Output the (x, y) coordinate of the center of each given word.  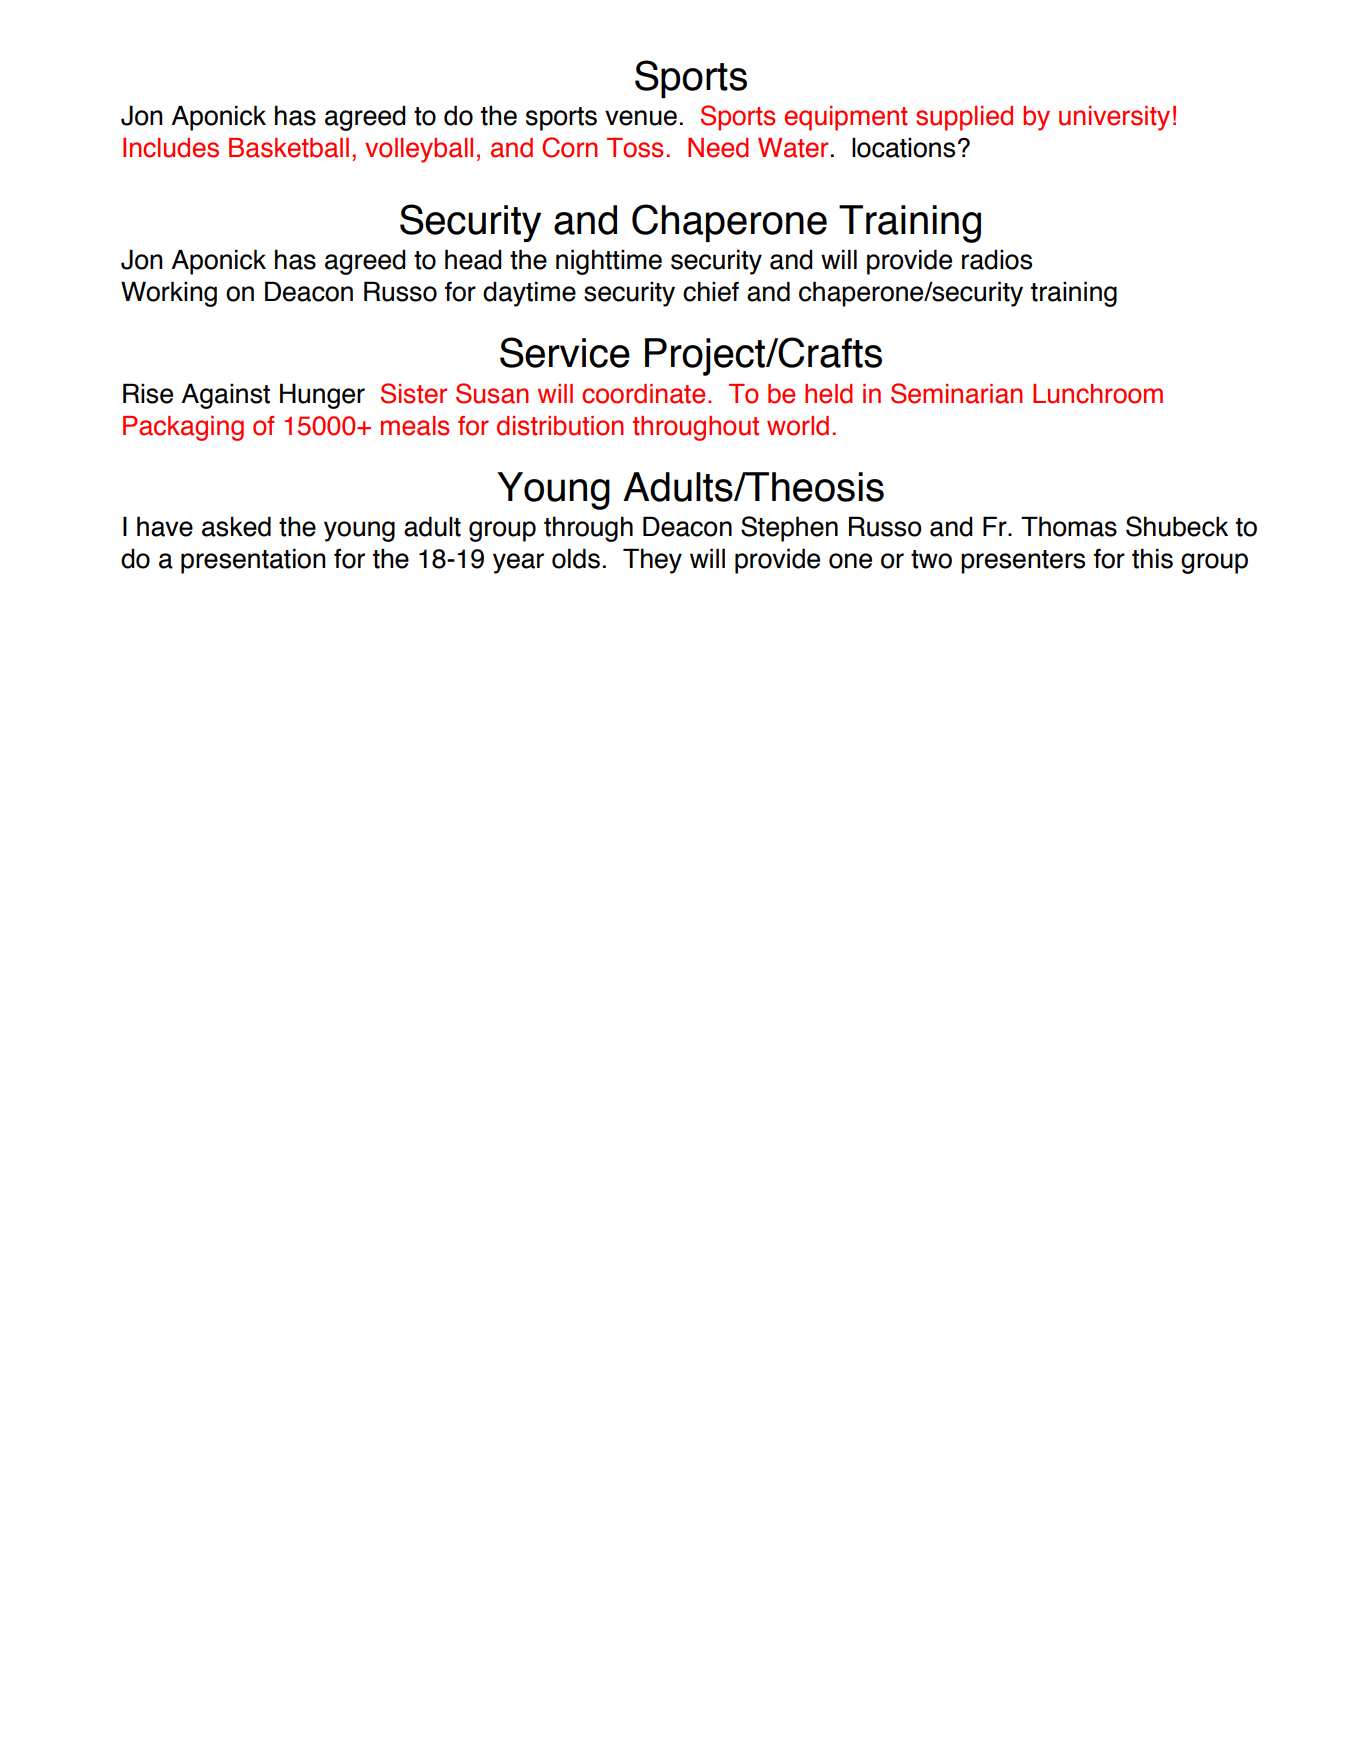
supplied (964, 118)
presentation (253, 561)
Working (169, 294)
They (652, 561)
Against (225, 396)
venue (641, 118)
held (829, 394)
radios (997, 259)
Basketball (289, 148)
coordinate (643, 394)
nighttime (609, 262)
